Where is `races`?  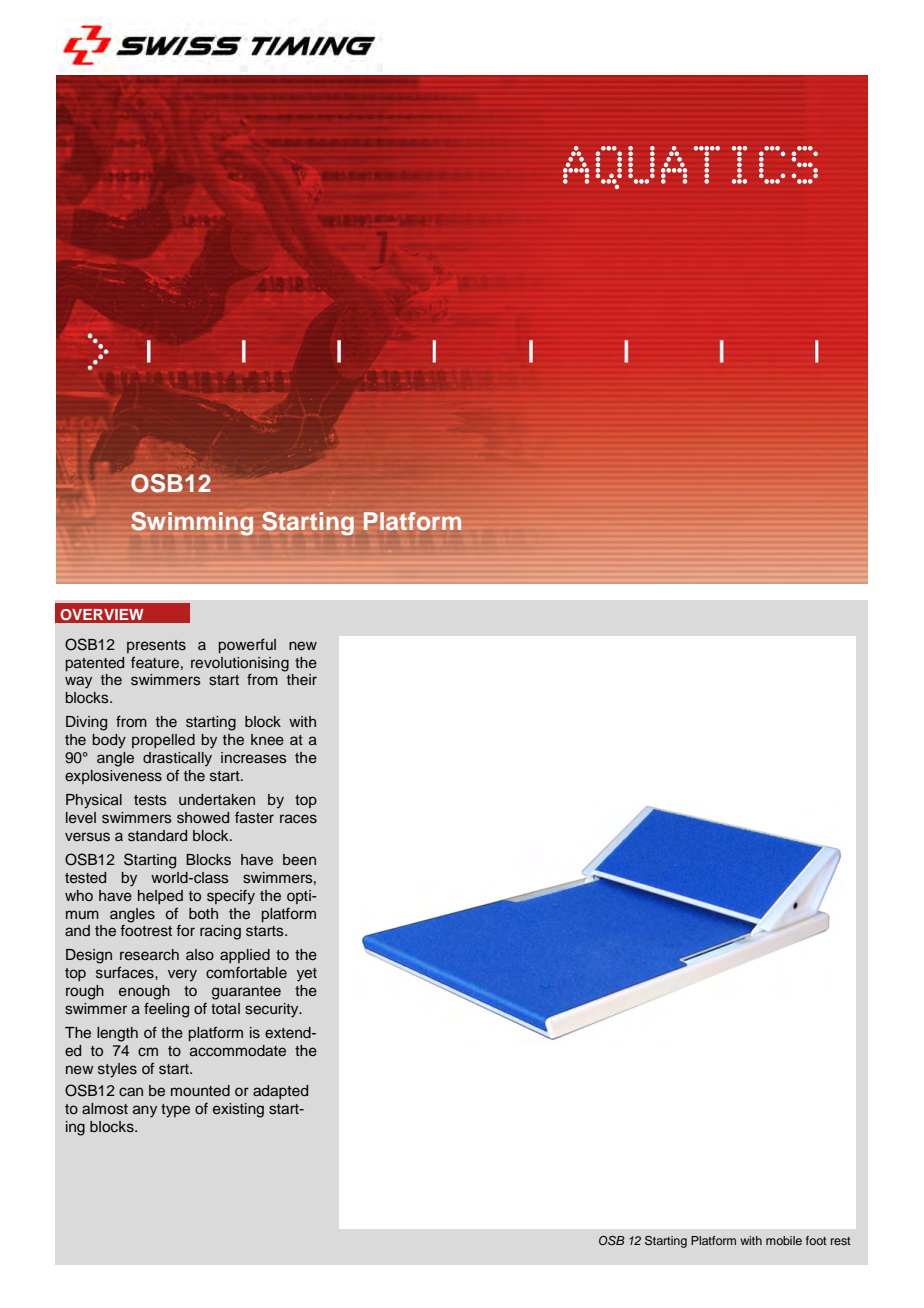 races is located at coordinates (298, 819).
